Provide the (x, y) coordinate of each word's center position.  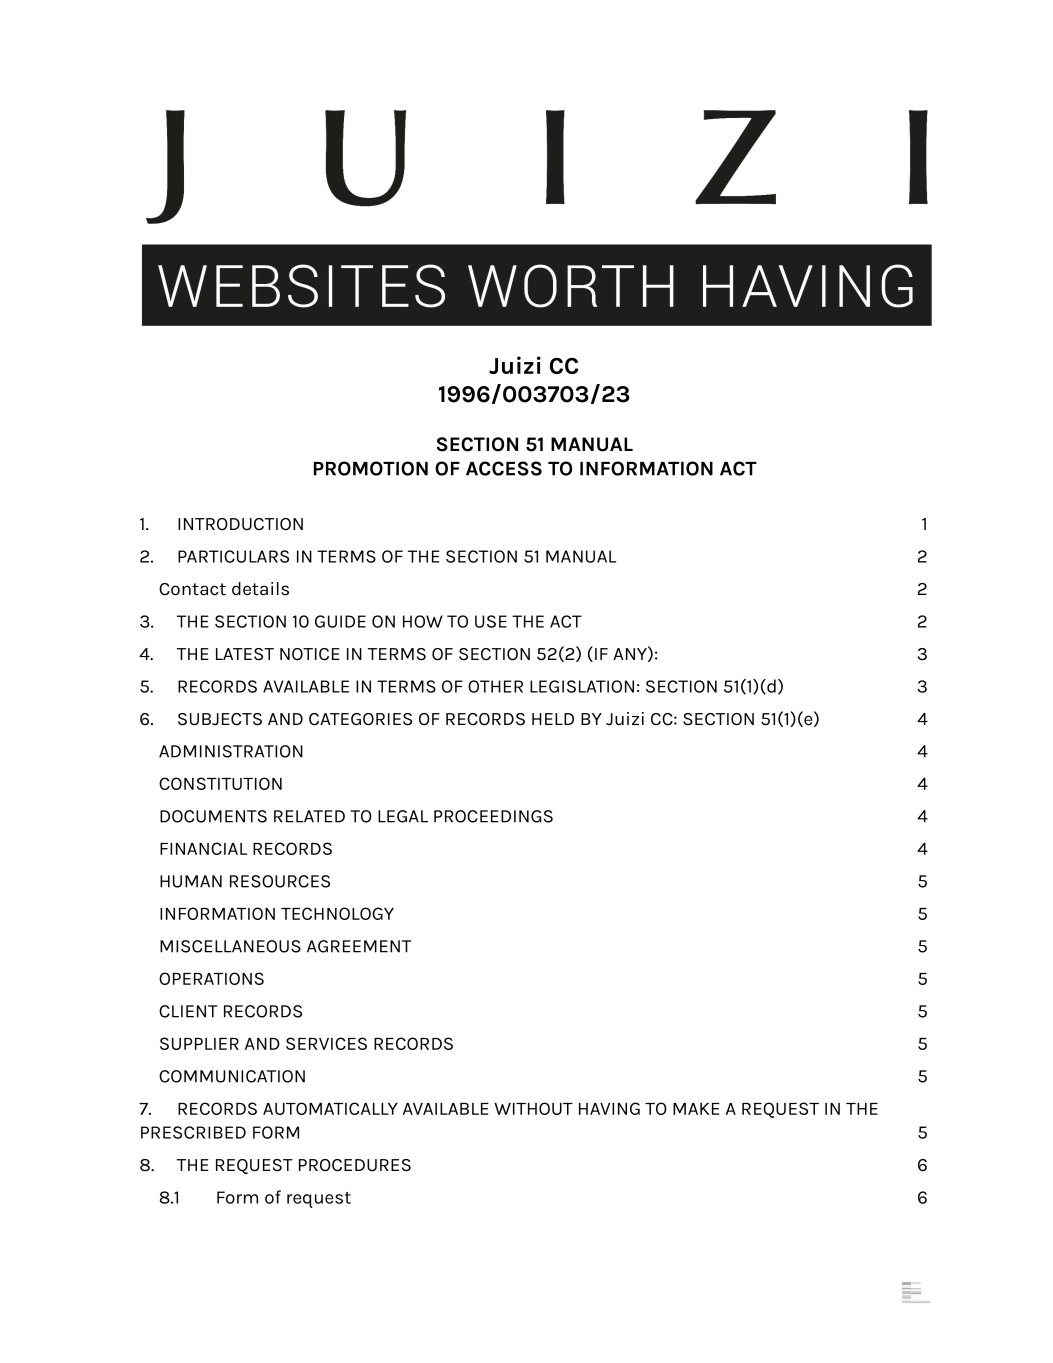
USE (491, 621)
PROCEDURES (355, 1165)
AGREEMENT (359, 946)
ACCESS (504, 468)
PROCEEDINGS (493, 816)
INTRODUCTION (240, 524)
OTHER (495, 686)
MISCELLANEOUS (230, 946)
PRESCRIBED (193, 1132)
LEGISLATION (582, 686)
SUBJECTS (220, 719)
